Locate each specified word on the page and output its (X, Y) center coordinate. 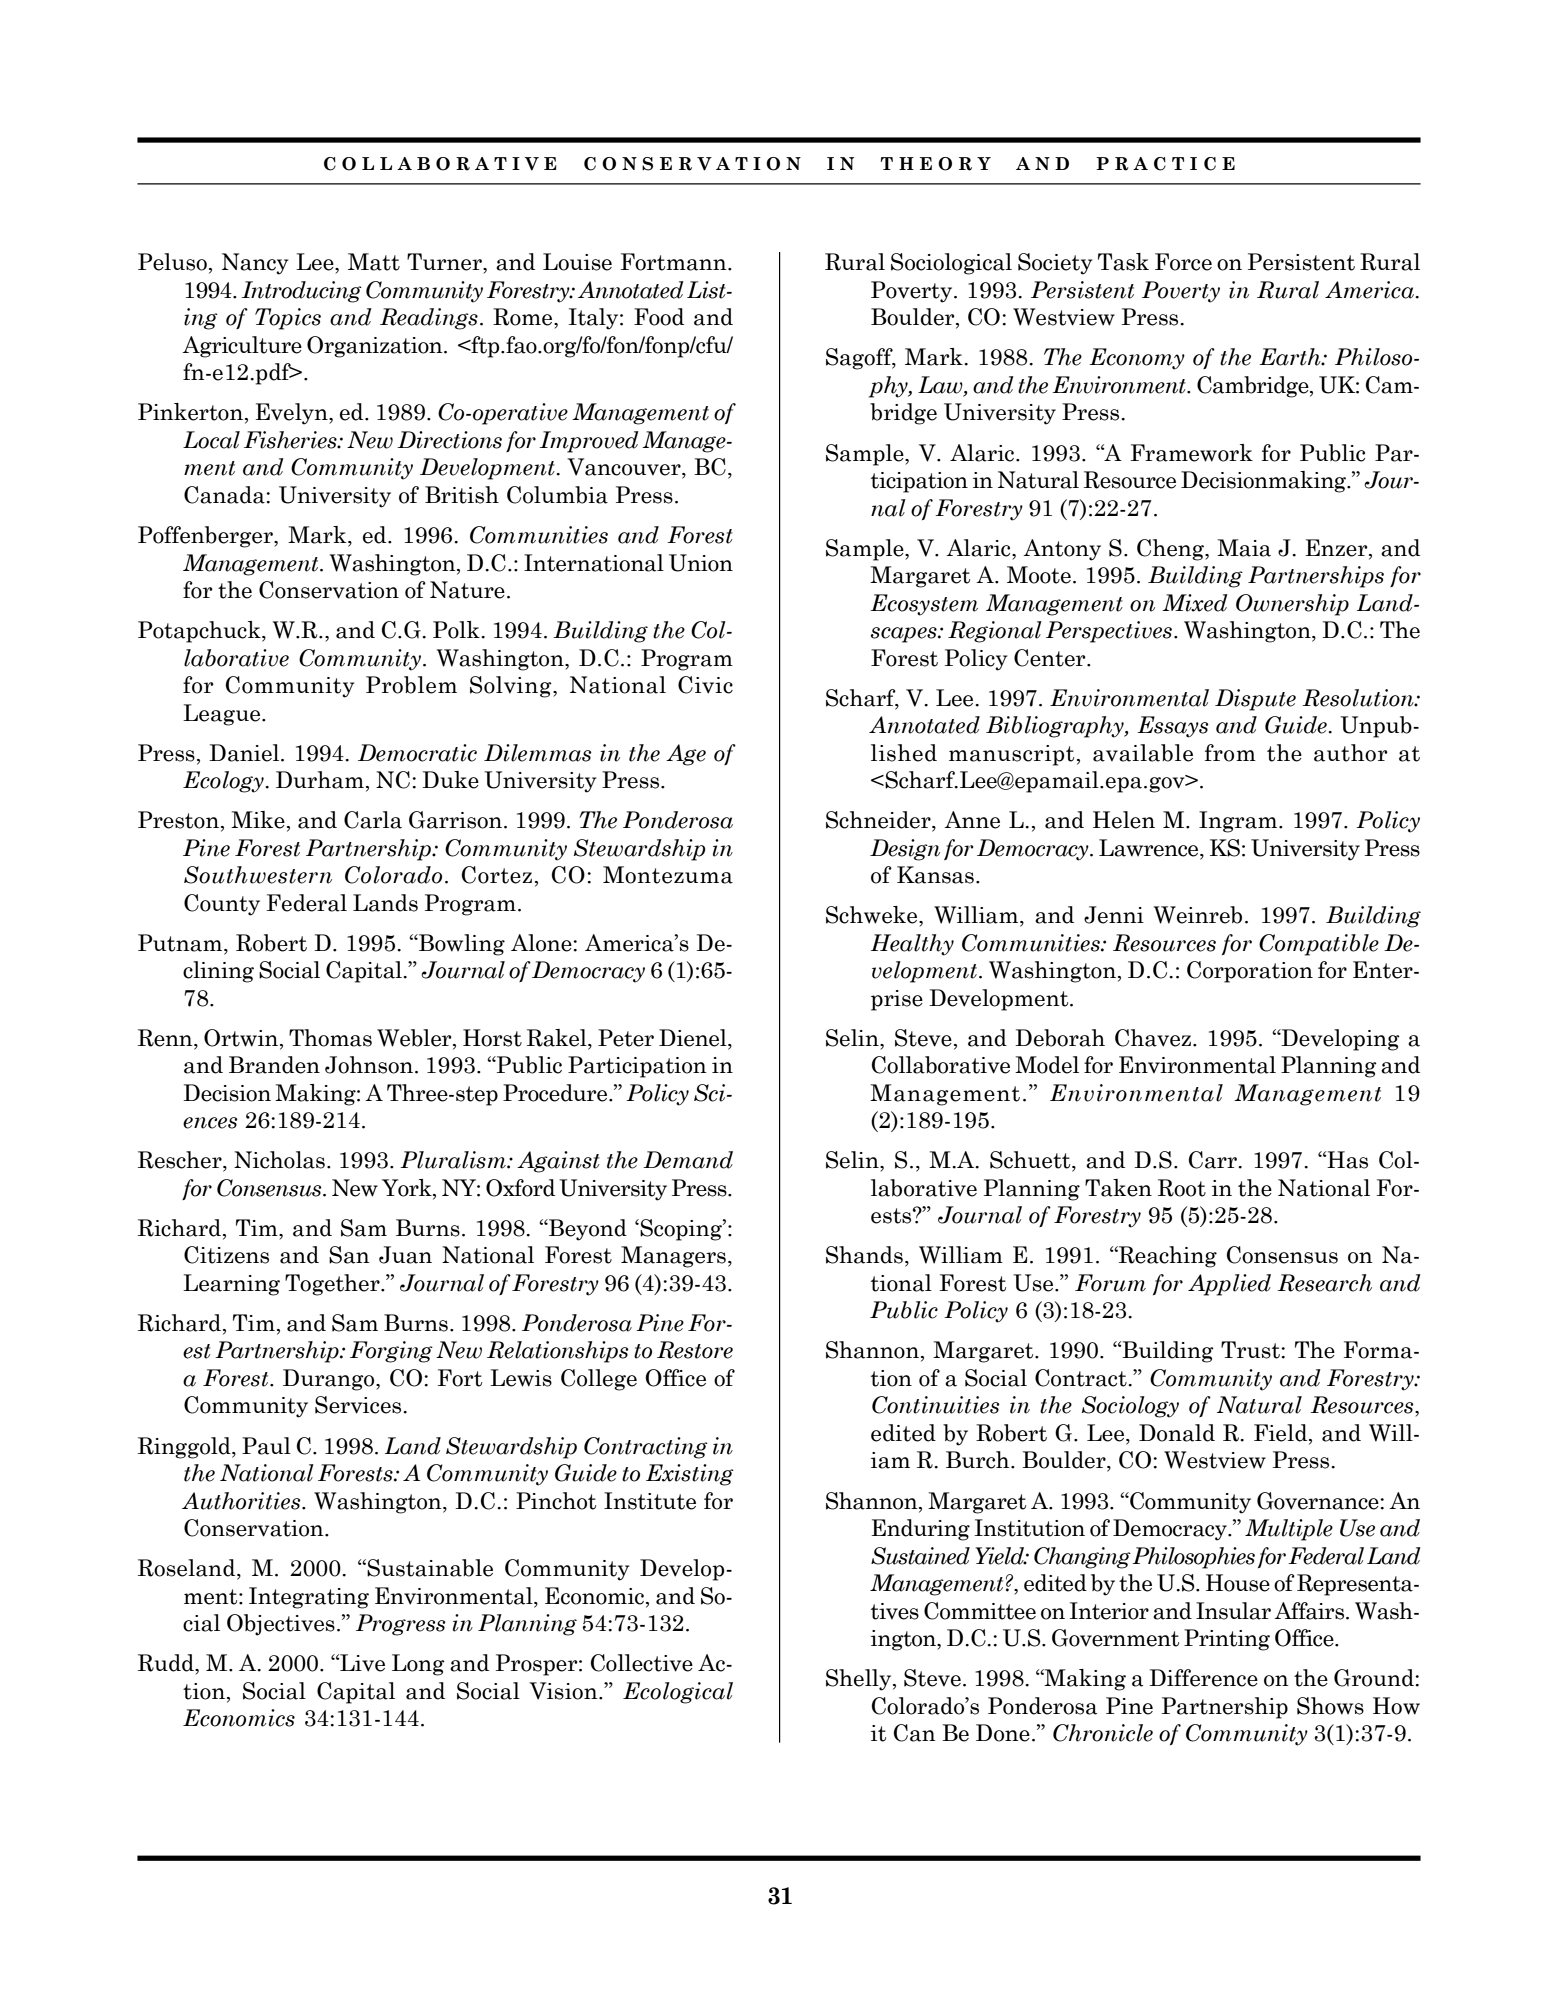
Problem (411, 685)
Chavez (1154, 1038)
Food (659, 317)
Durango (330, 1380)
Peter (626, 1038)
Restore (695, 1350)
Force (1183, 262)
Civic (705, 685)
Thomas (330, 1038)
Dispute (1255, 700)
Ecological (678, 1693)
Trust (1251, 1350)
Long (418, 1665)
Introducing (302, 292)
